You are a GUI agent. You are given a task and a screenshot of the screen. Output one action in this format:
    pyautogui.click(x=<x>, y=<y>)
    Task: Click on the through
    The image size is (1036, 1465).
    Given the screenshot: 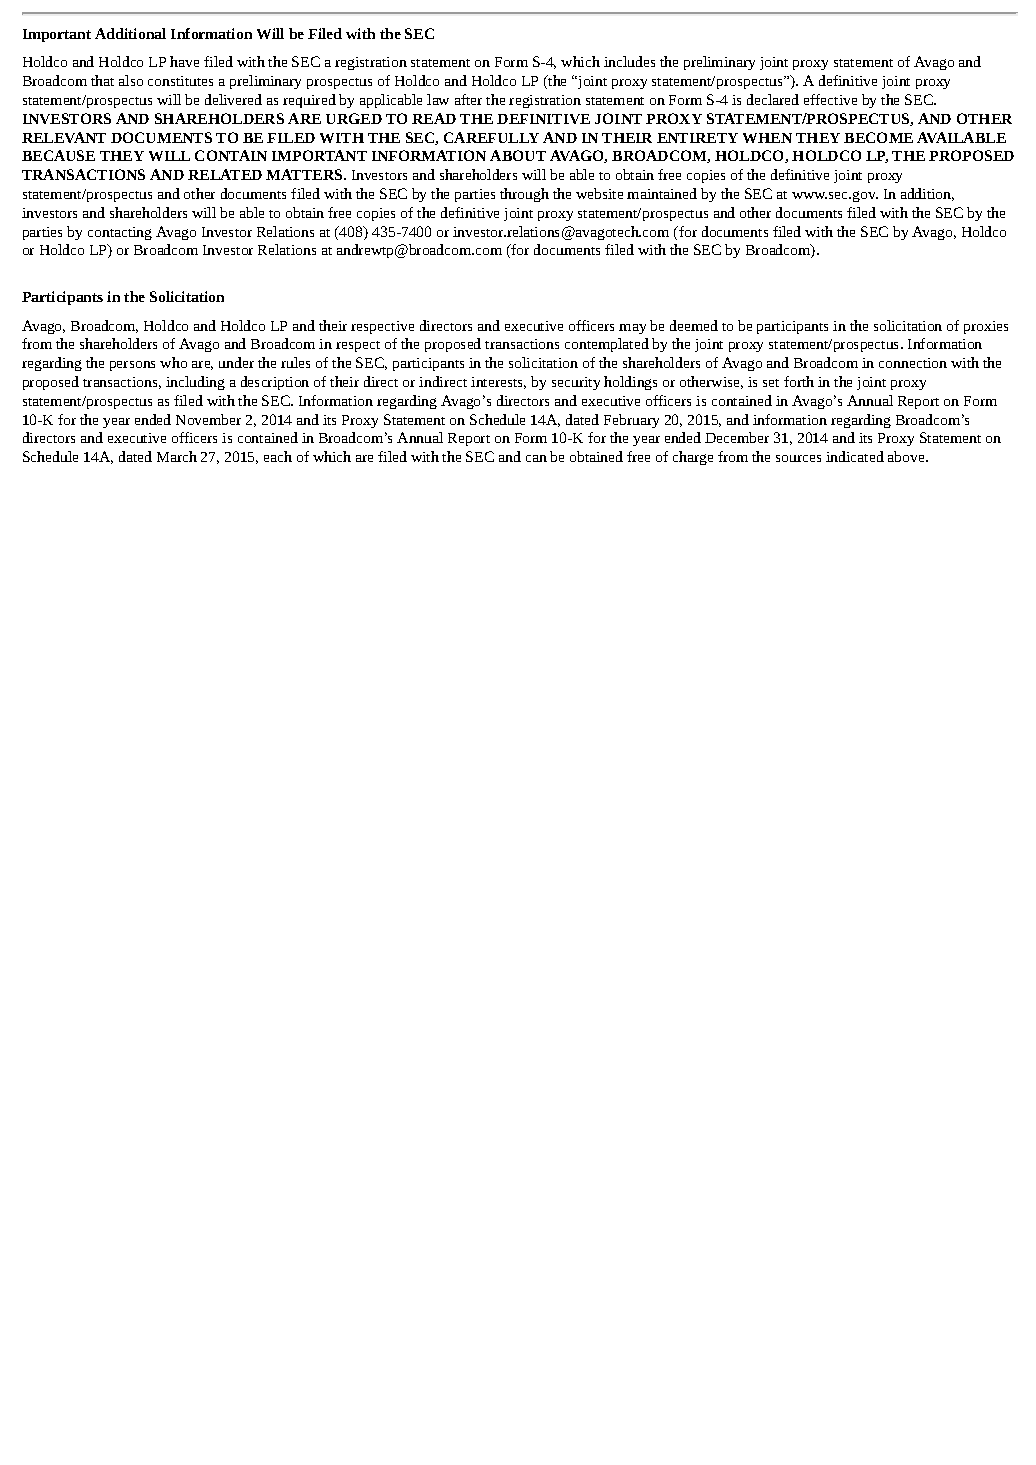 What is the action you would take?
    pyautogui.click(x=524, y=195)
